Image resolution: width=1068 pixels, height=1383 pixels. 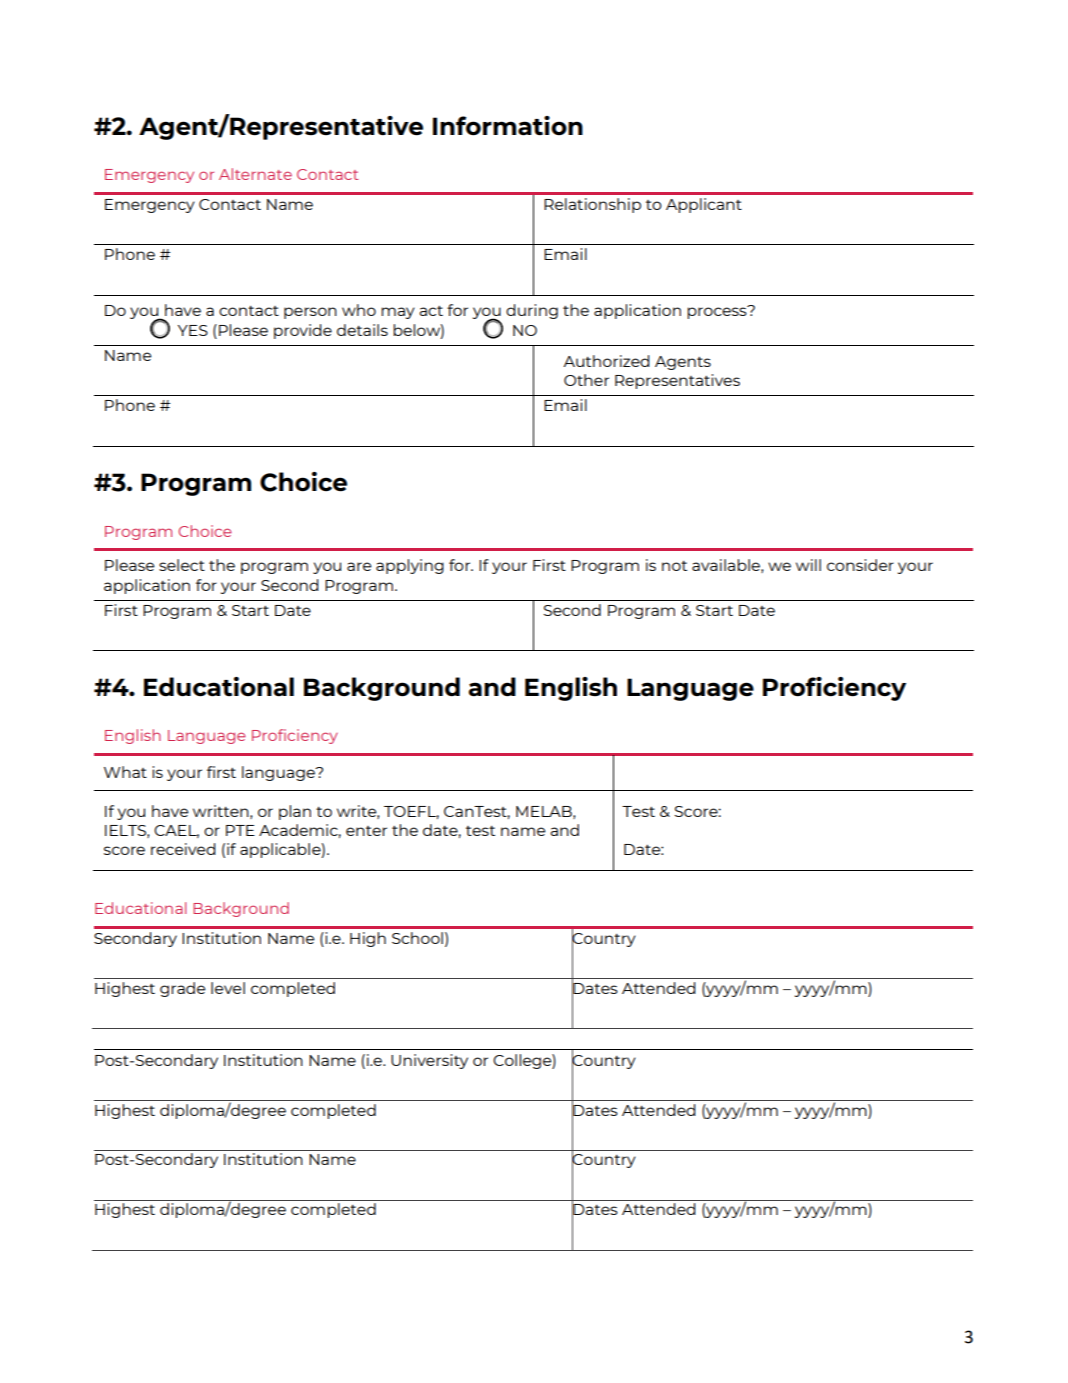 I want to click on select, so click(x=182, y=565).
